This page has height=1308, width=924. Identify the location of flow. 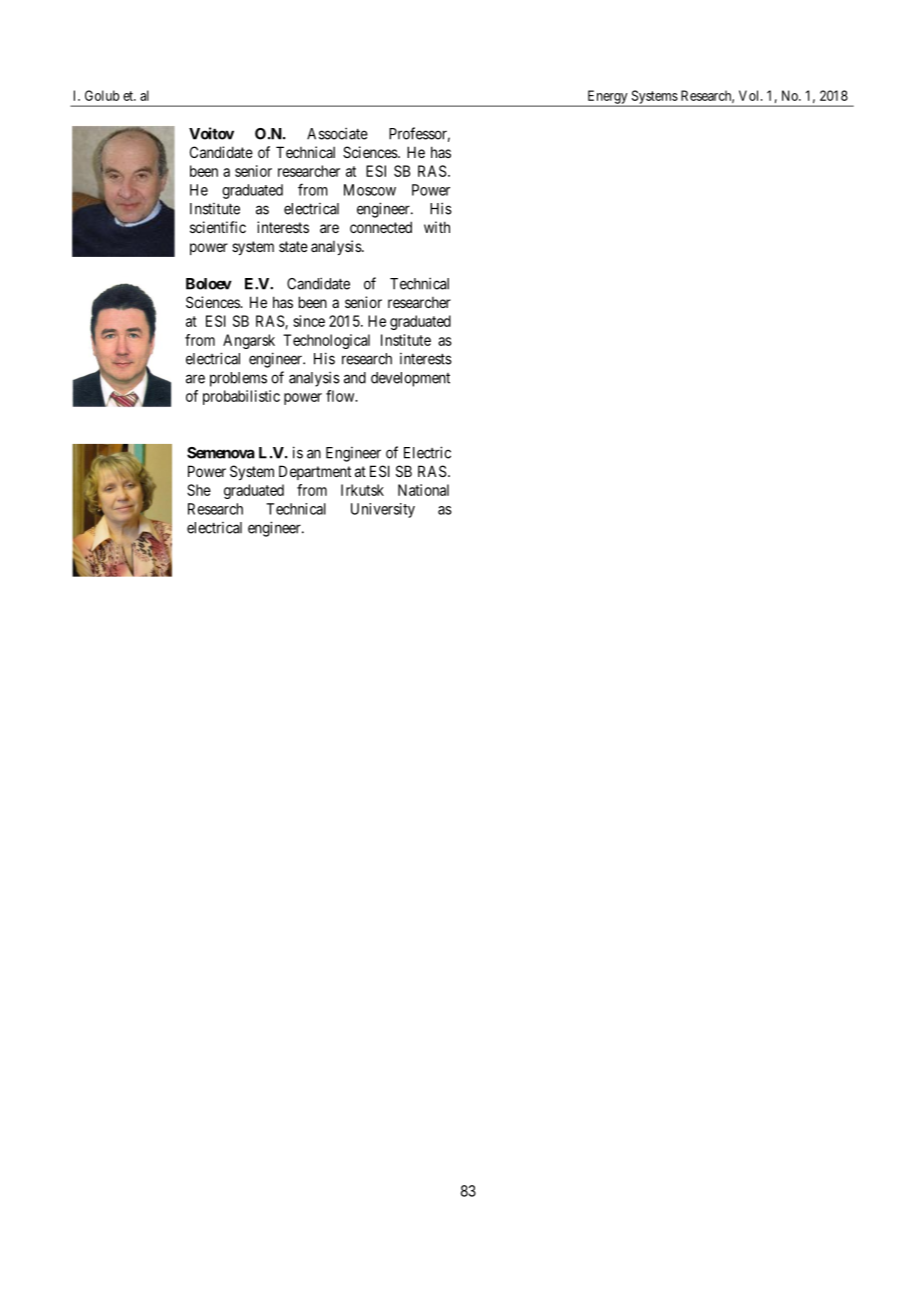
(341, 396).
